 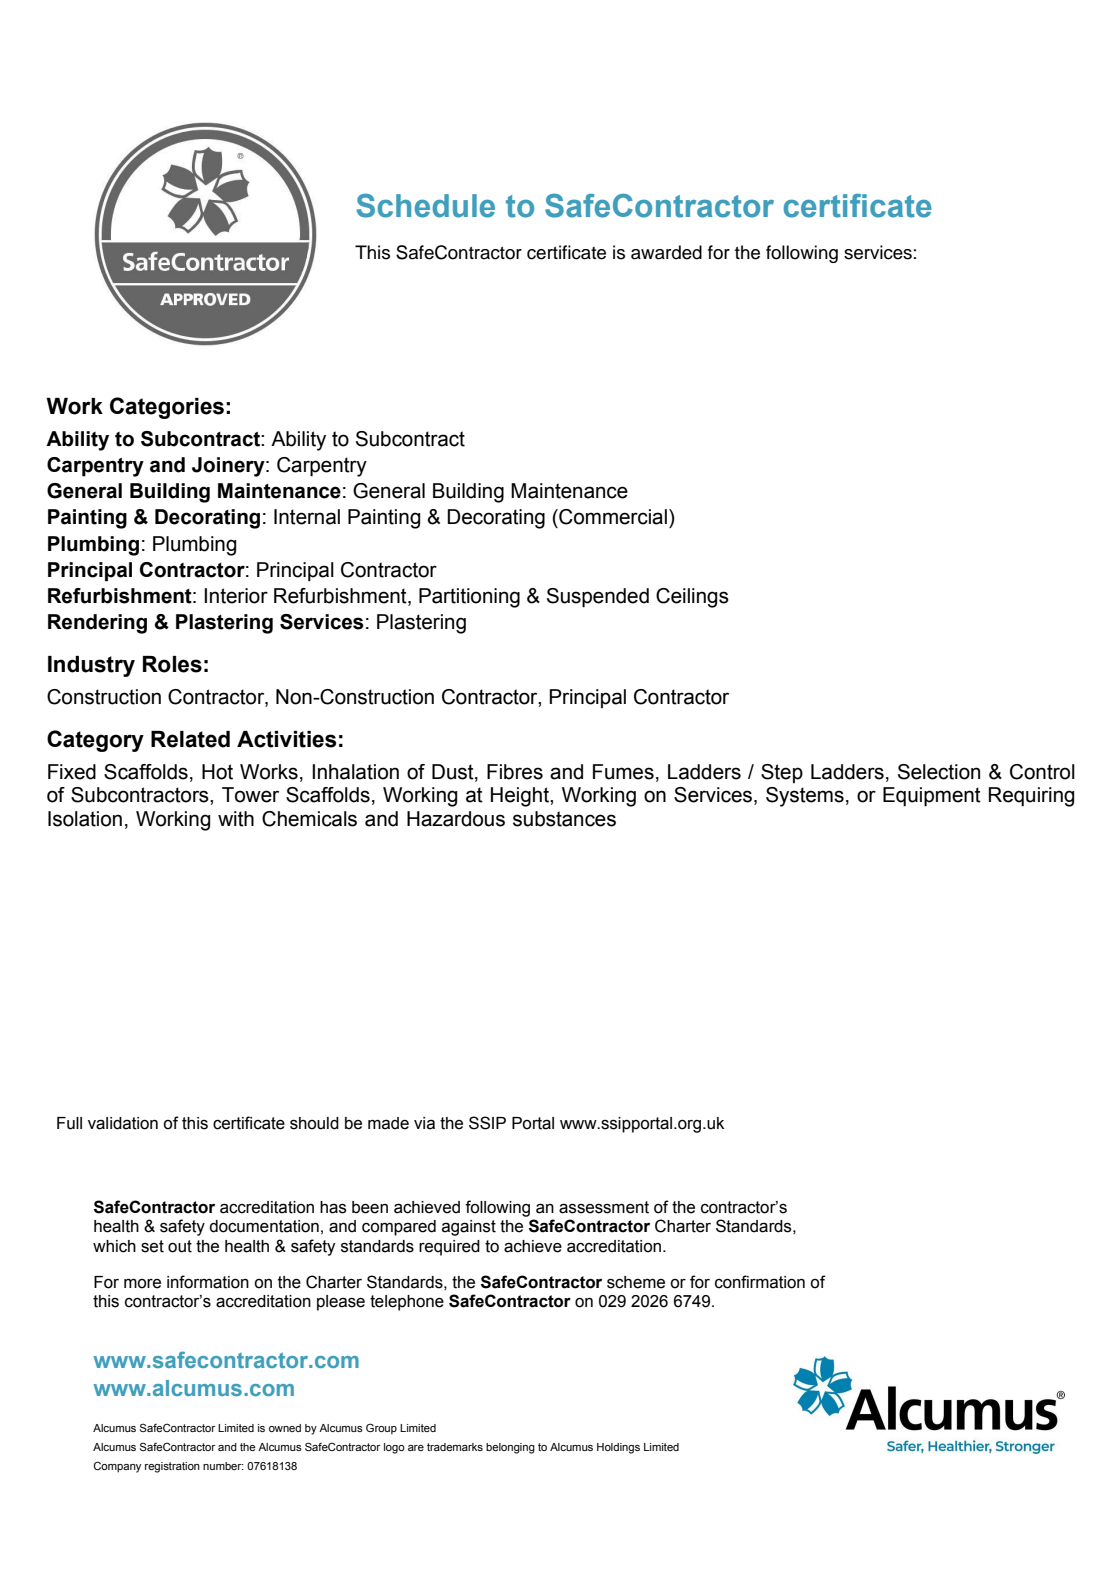 I want to click on substances, so click(x=564, y=819).
